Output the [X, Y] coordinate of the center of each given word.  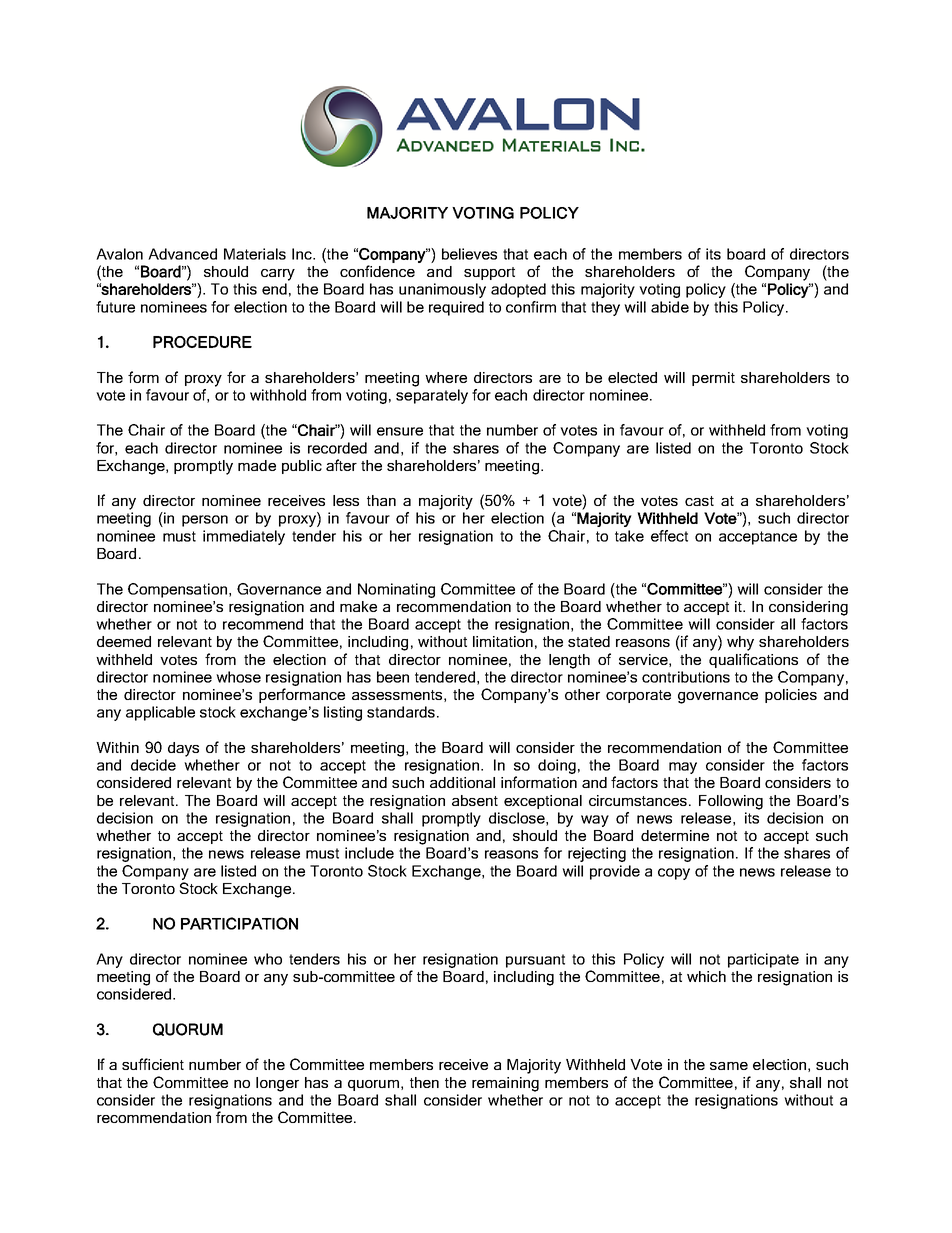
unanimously [442, 290]
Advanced [182, 254]
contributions [686, 677]
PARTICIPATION [239, 923]
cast [699, 501]
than [381, 500]
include [369, 853]
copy [674, 874]
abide [670, 307]
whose [238, 677]
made [257, 465]
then [424, 1082]
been [393, 677]
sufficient [153, 1064]
